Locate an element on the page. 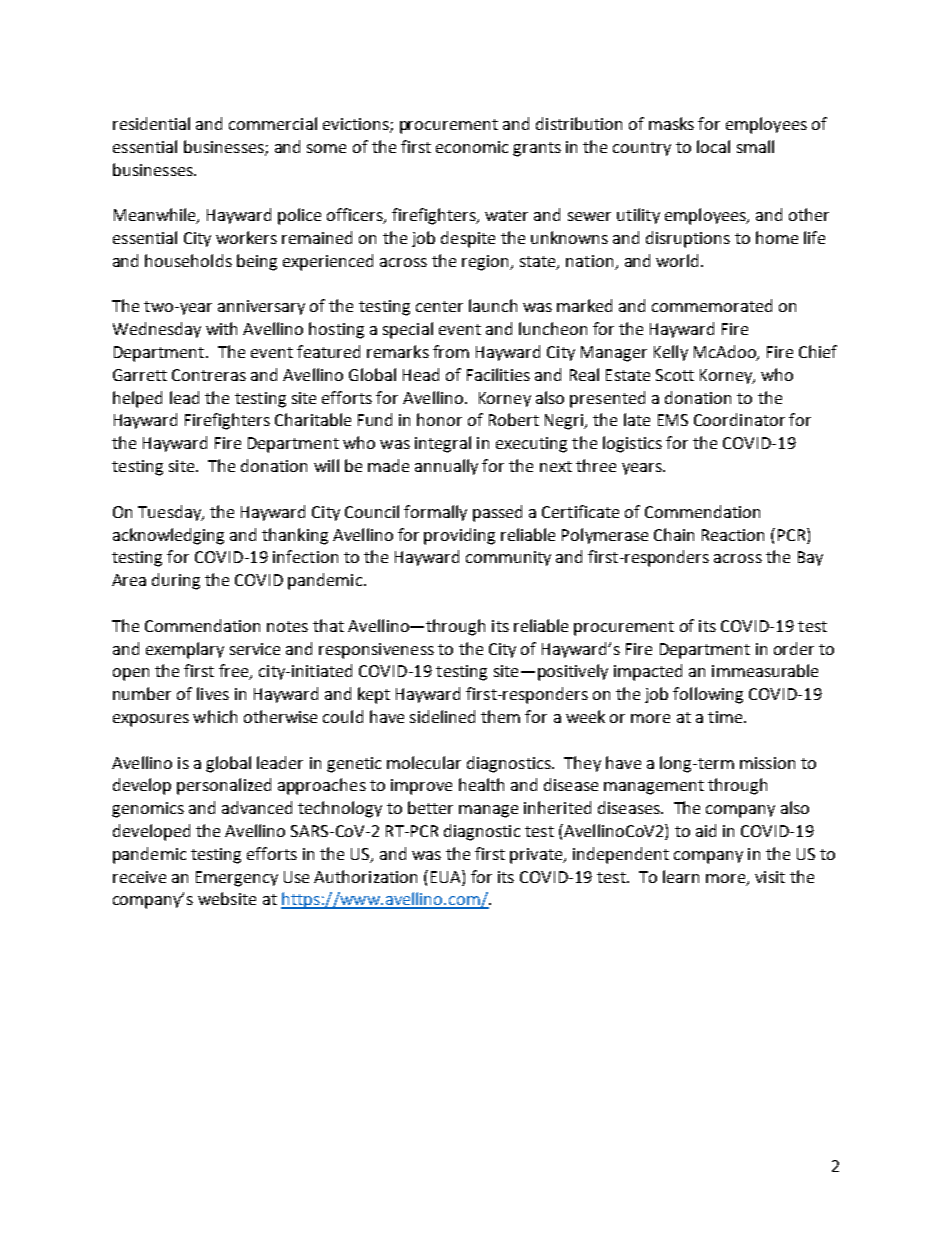 This image has width=952, height=1233. them is located at coordinates (500, 716).
